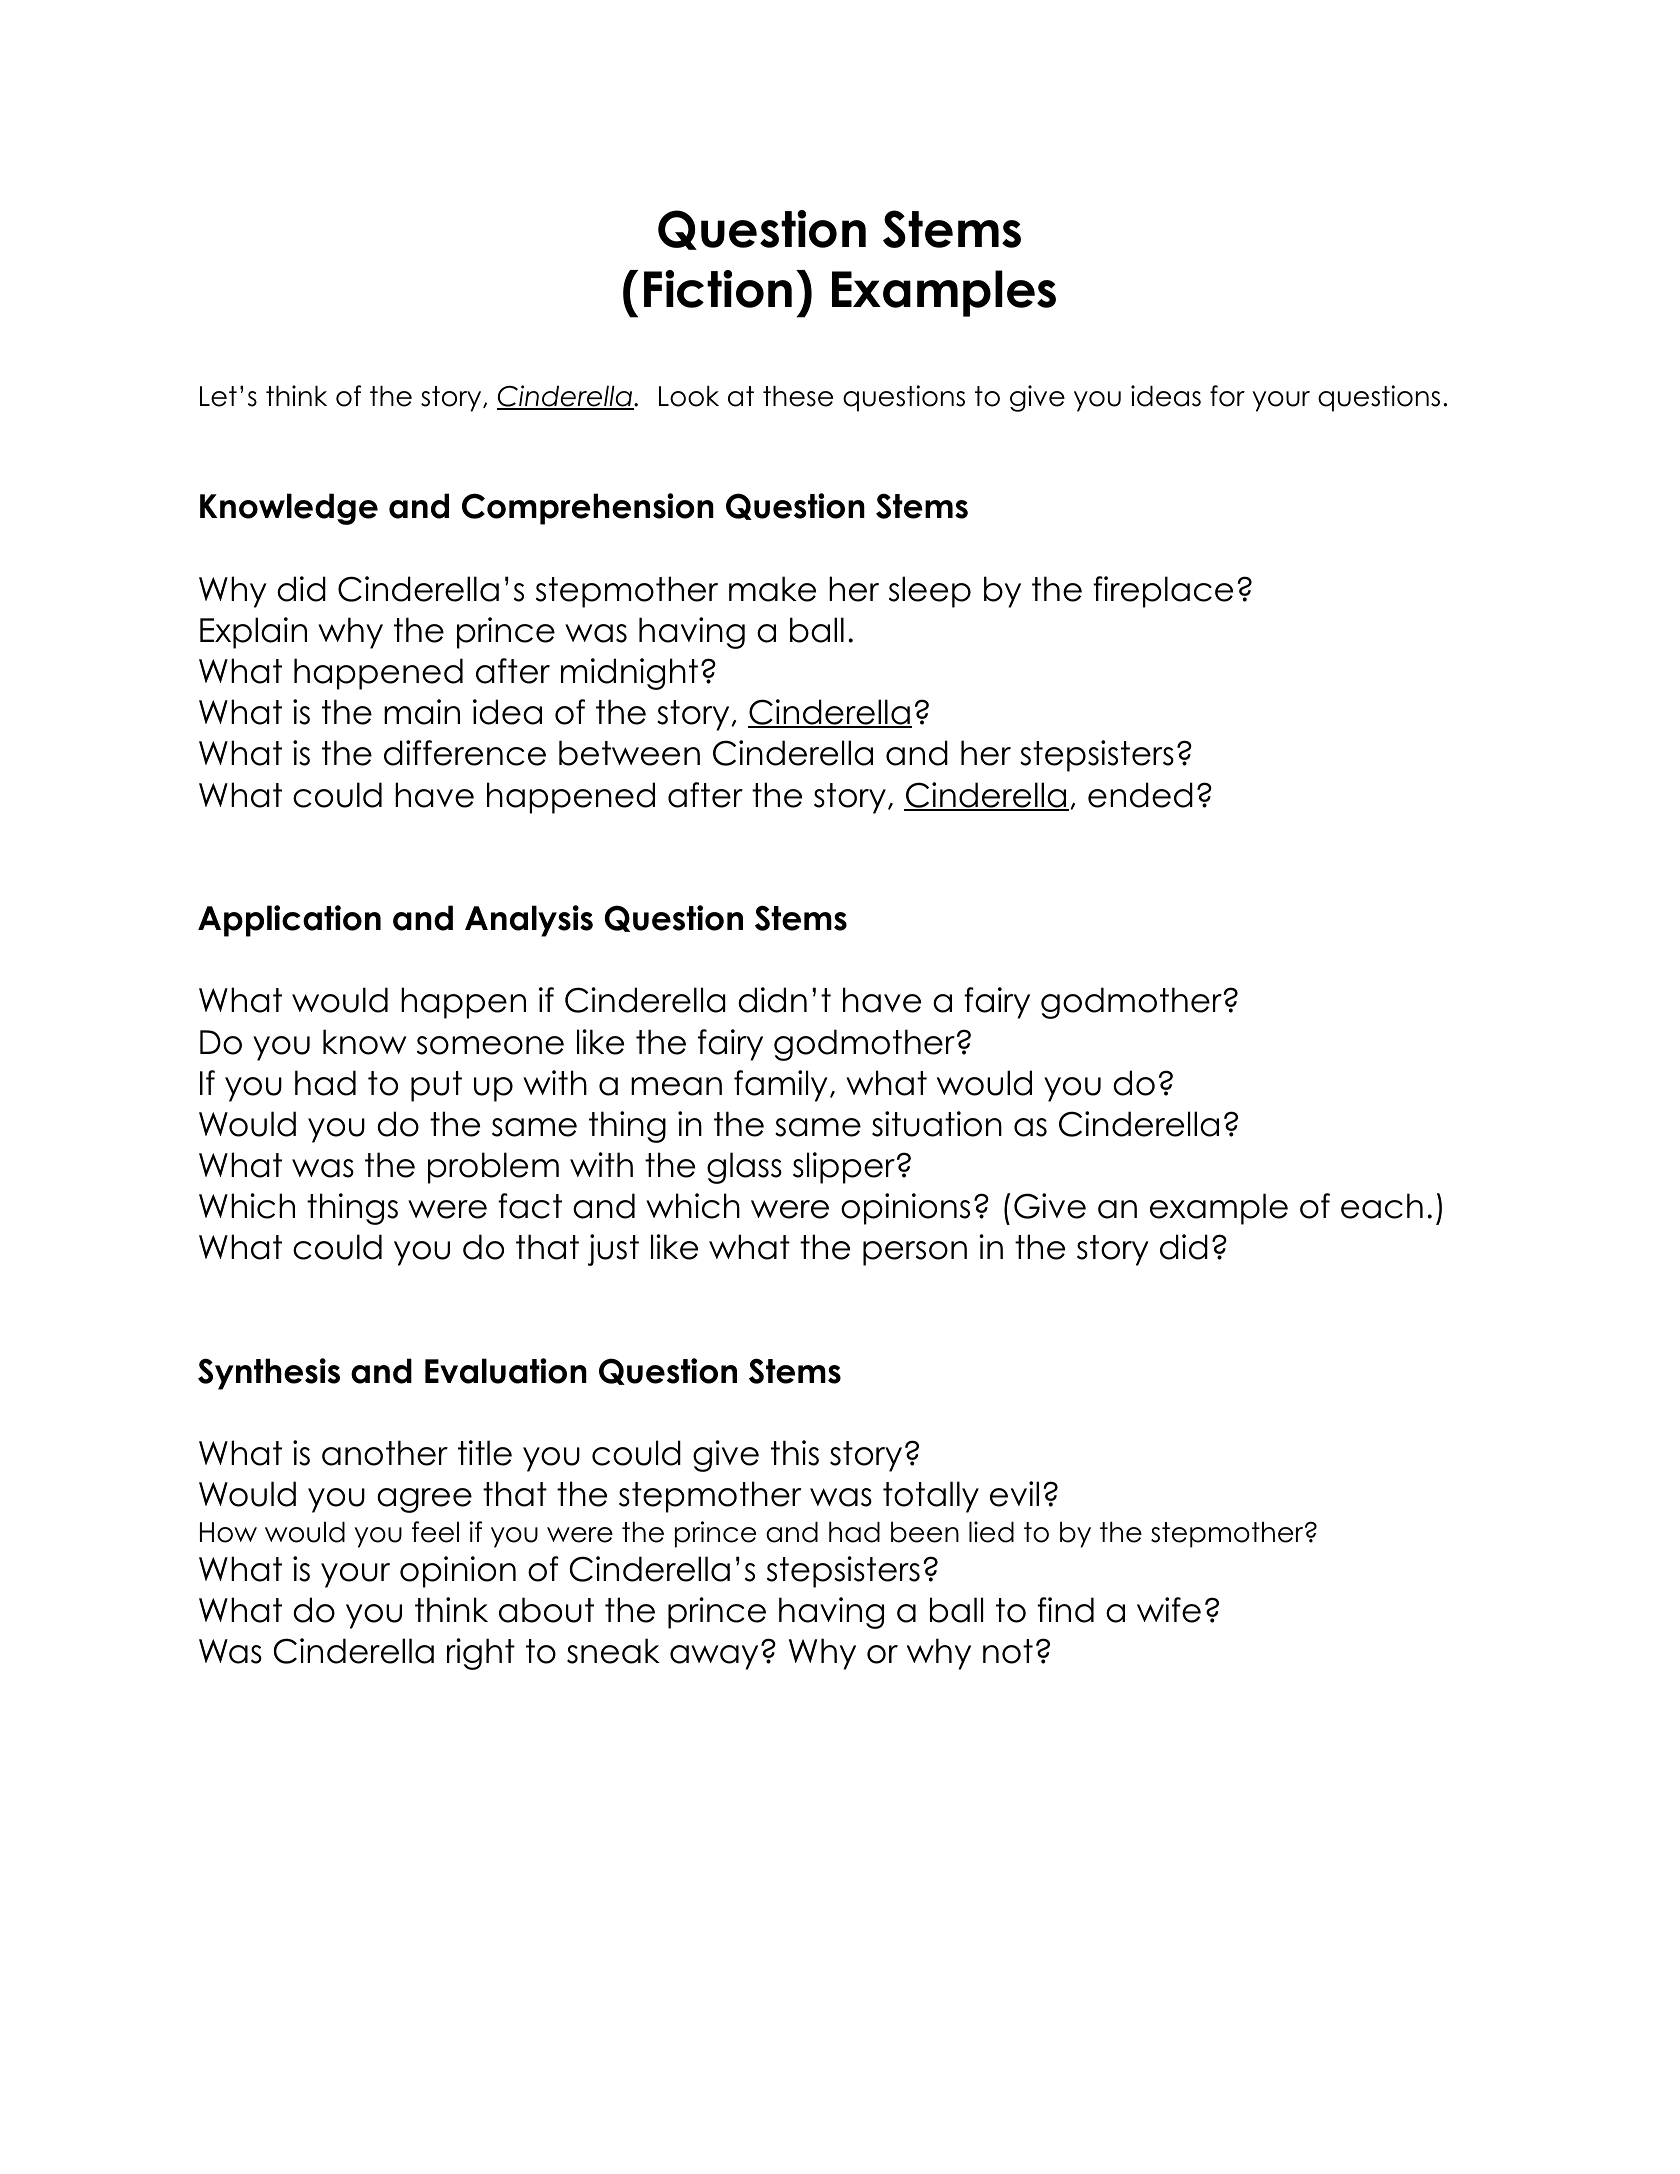 Image resolution: width=1680 pixels, height=2174 pixels. Describe the element at coordinates (689, 396) in the screenshot. I see `Look` at that location.
